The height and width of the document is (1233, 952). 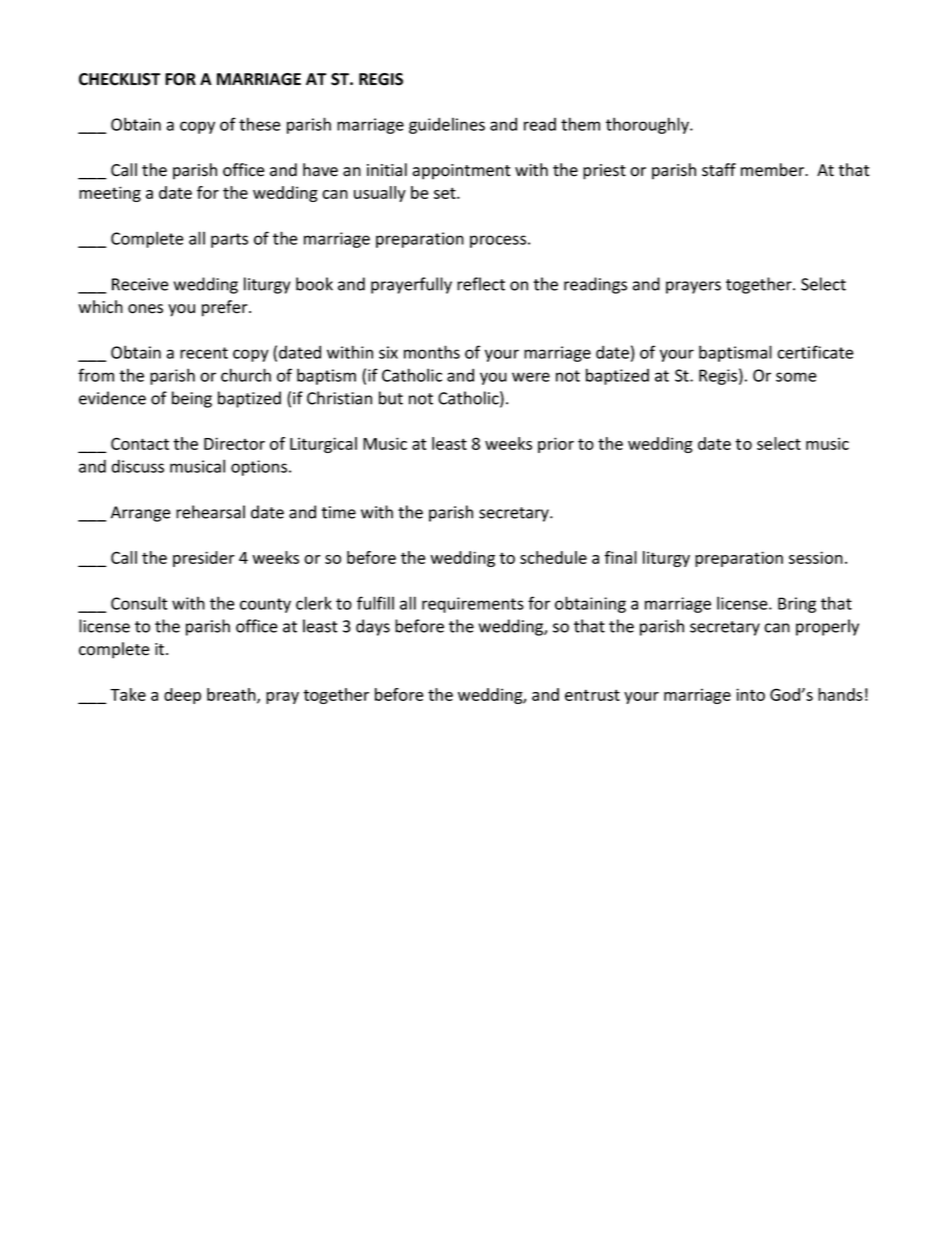 What do you see at coordinates (796, 377) in the document?
I see `some` at bounding box center [796, 377].
